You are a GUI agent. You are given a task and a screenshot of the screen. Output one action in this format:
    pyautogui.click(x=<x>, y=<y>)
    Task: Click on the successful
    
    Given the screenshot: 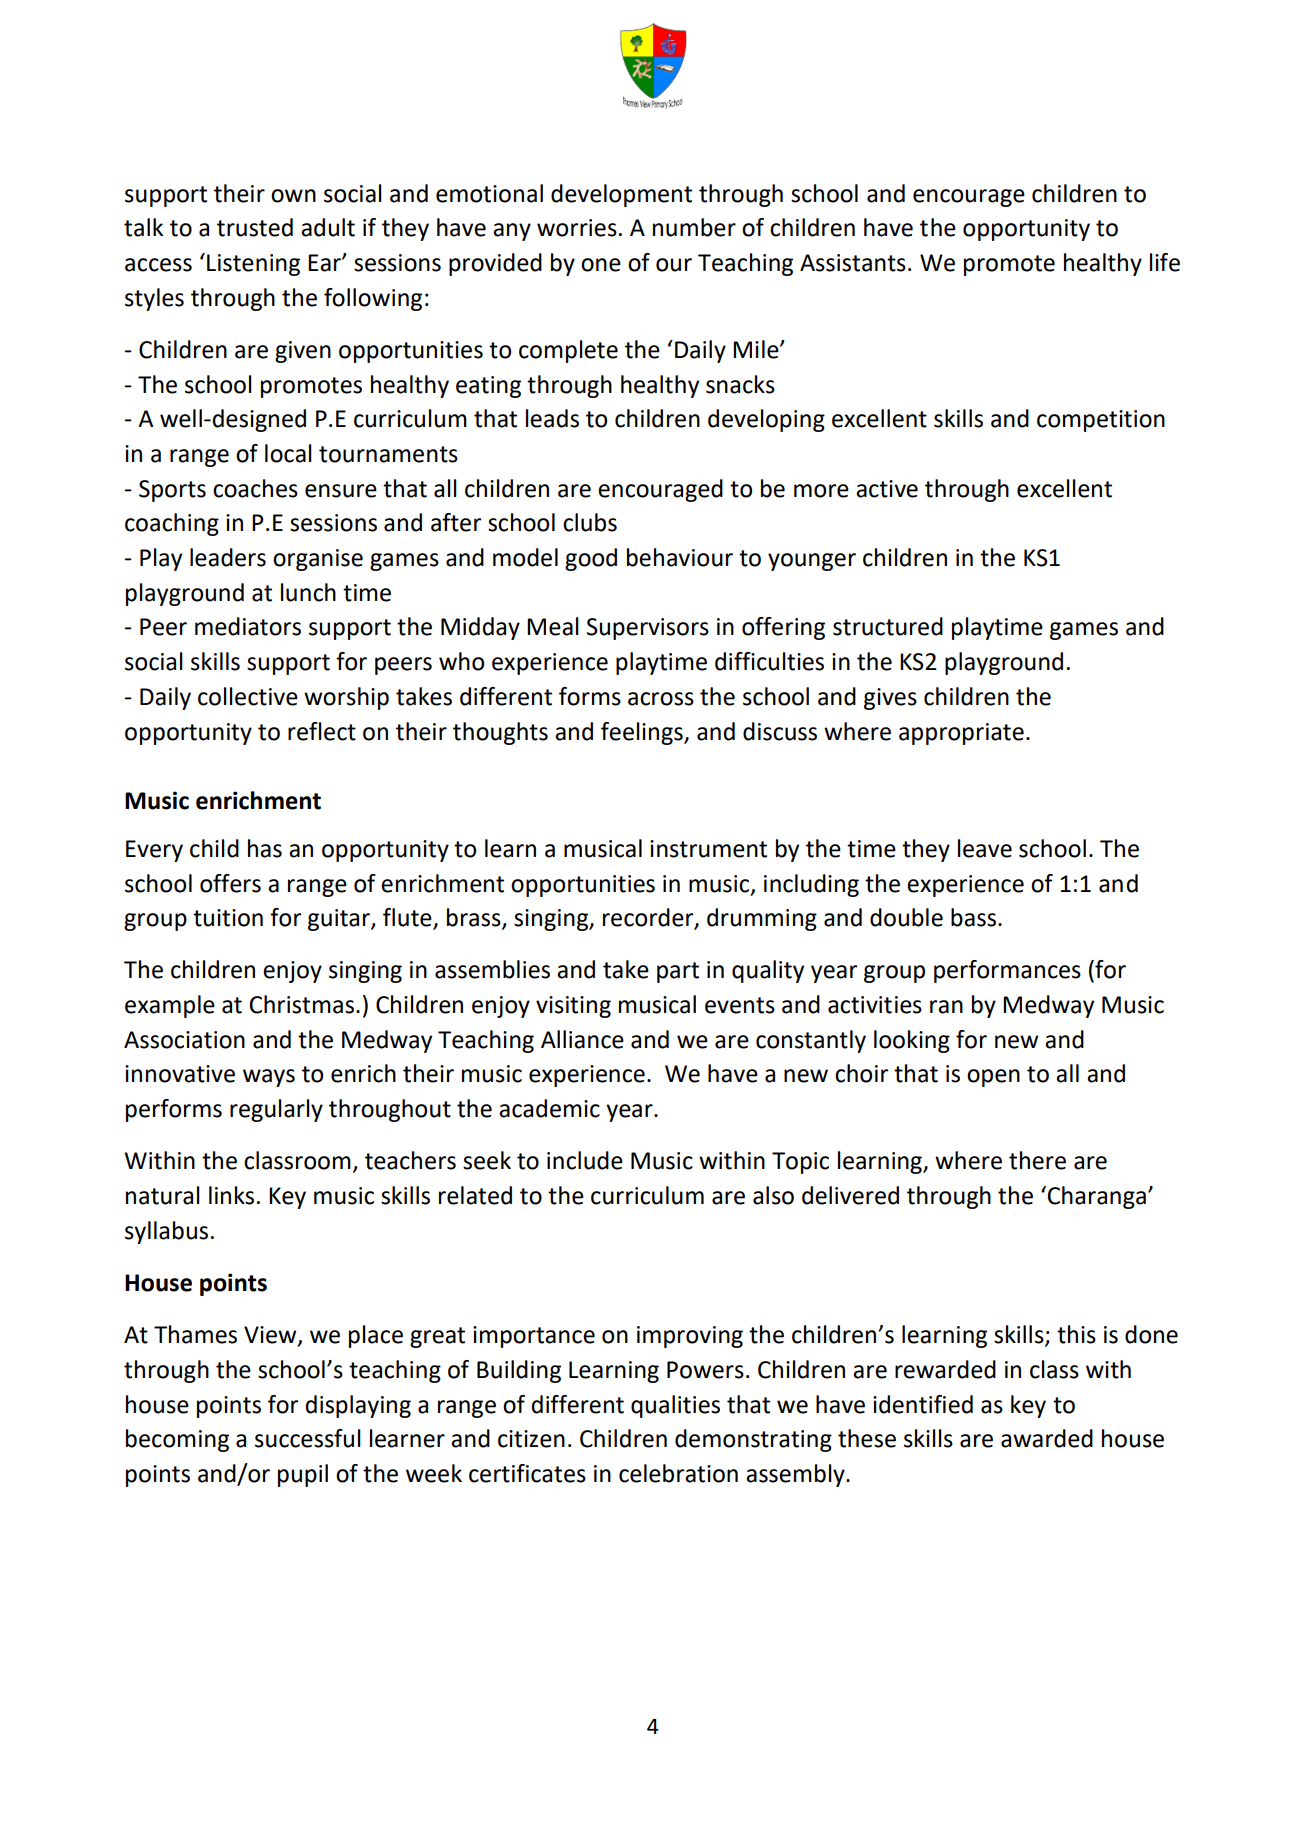 What is the action you would take?
    pyautogui.click(x=308, y=1438)
